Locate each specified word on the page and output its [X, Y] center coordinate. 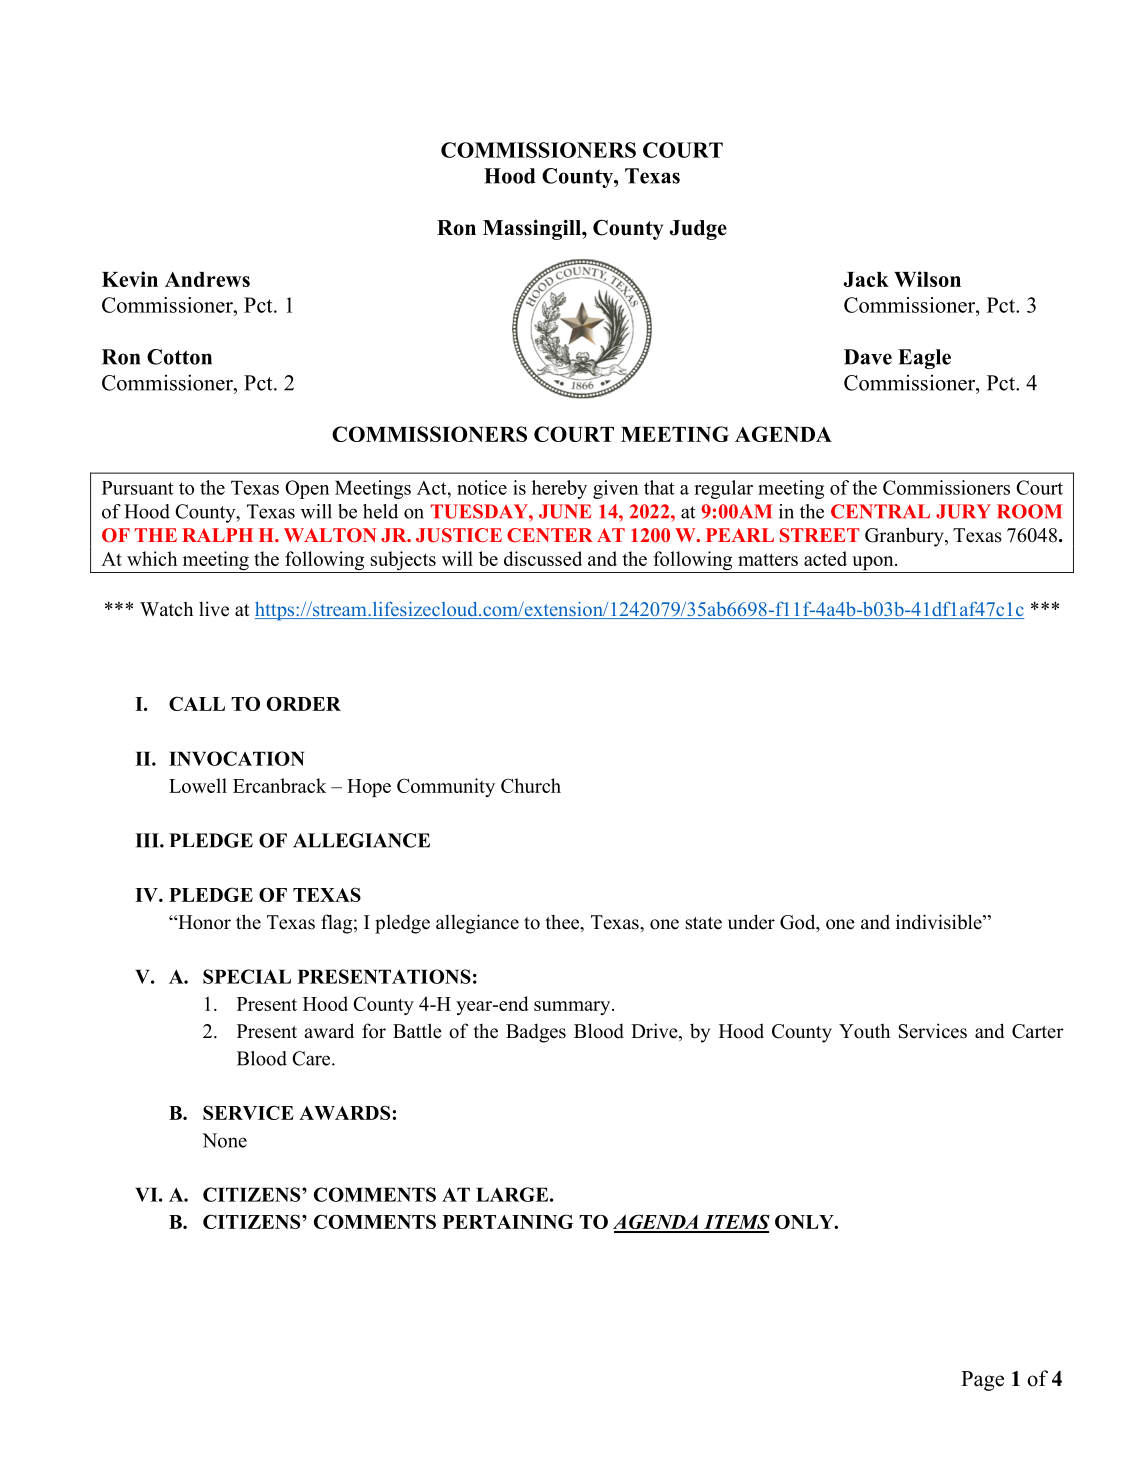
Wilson [927, 279]
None [224, 1140]
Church [531, 785]
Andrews [207, 279]
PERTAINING [508, 1221]
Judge [698, 230]
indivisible [940, 922]
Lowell [198, 785]
